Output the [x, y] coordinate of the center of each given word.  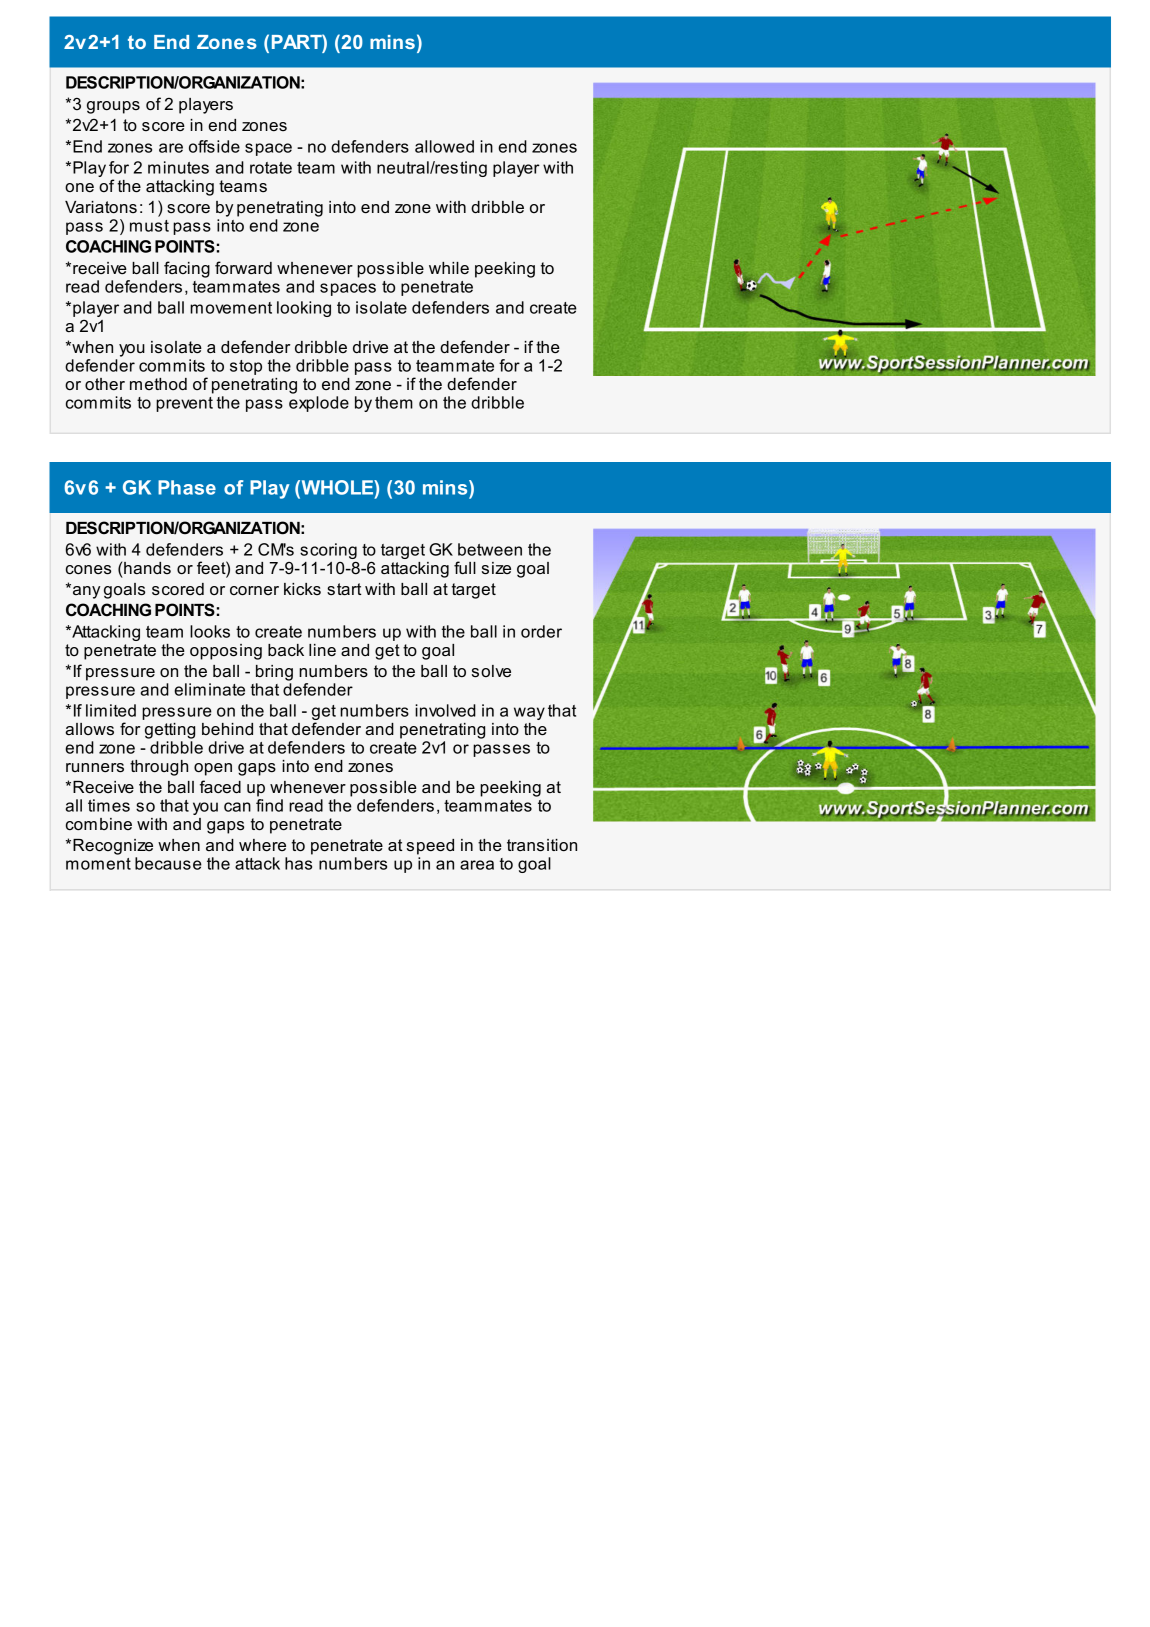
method [158, 384]
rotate [271, 168]
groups [113, 107]
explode [319, 402]
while [449, 268]
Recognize [113, 847]
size [496, 568]
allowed [444, 146]
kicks [302, 589]
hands [147, 568]
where [262, 845]
